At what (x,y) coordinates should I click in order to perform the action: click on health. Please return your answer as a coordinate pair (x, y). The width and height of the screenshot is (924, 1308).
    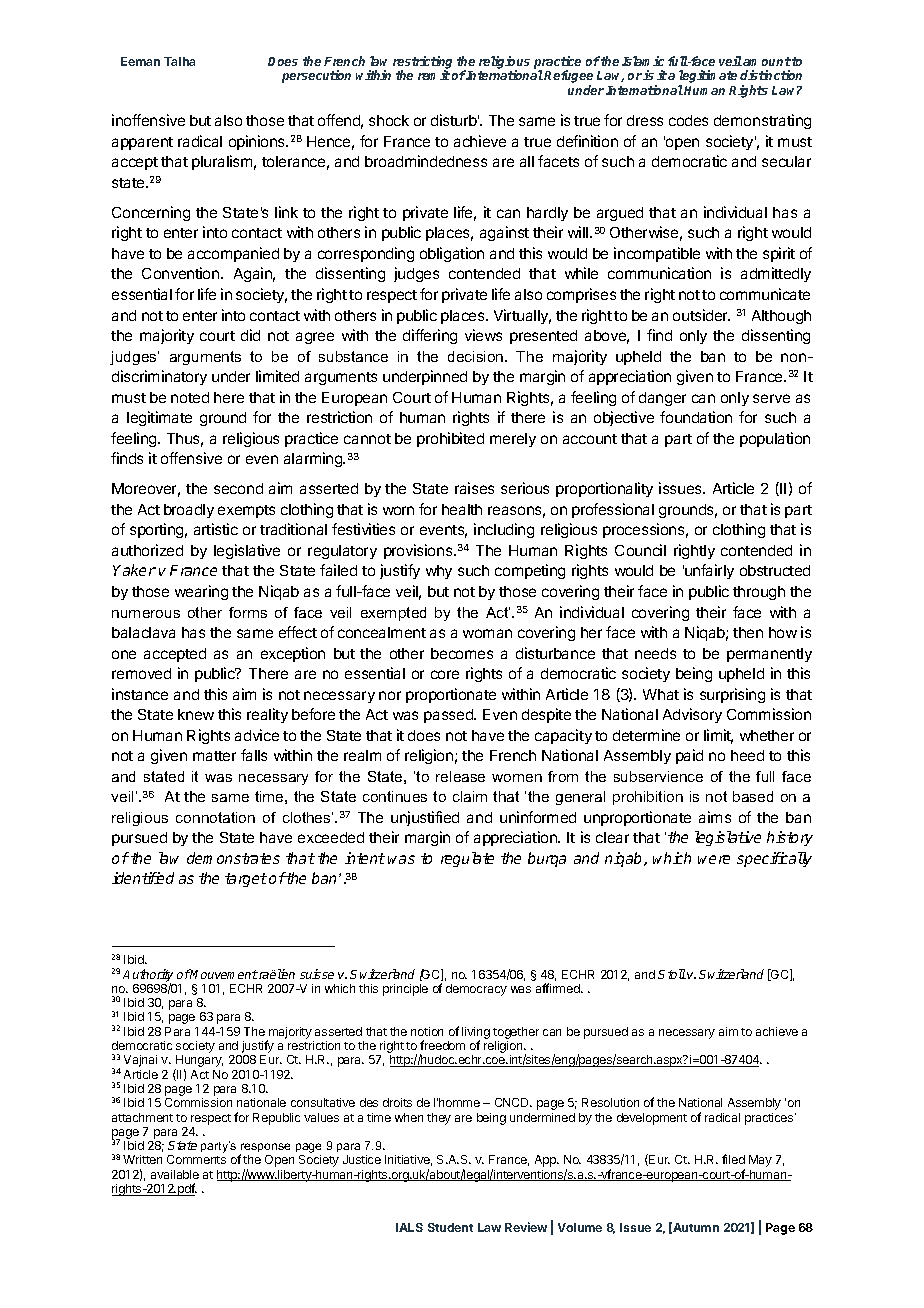
    Looking at the image, I should click on (462, 509).
